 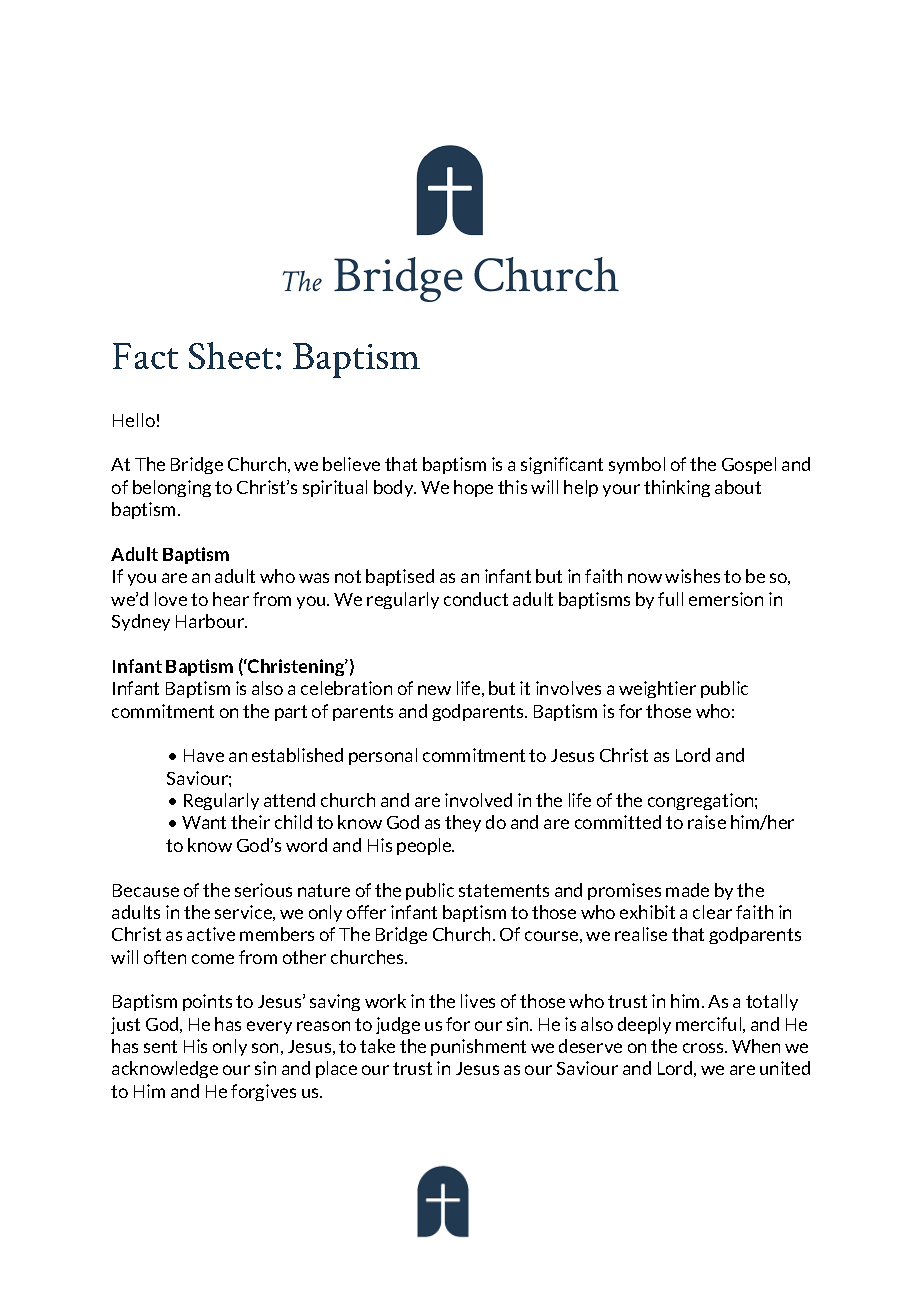 What do you see at coordinates (749, 465) in the page?
I see `Gospel` at bounding box center [749, 465].
